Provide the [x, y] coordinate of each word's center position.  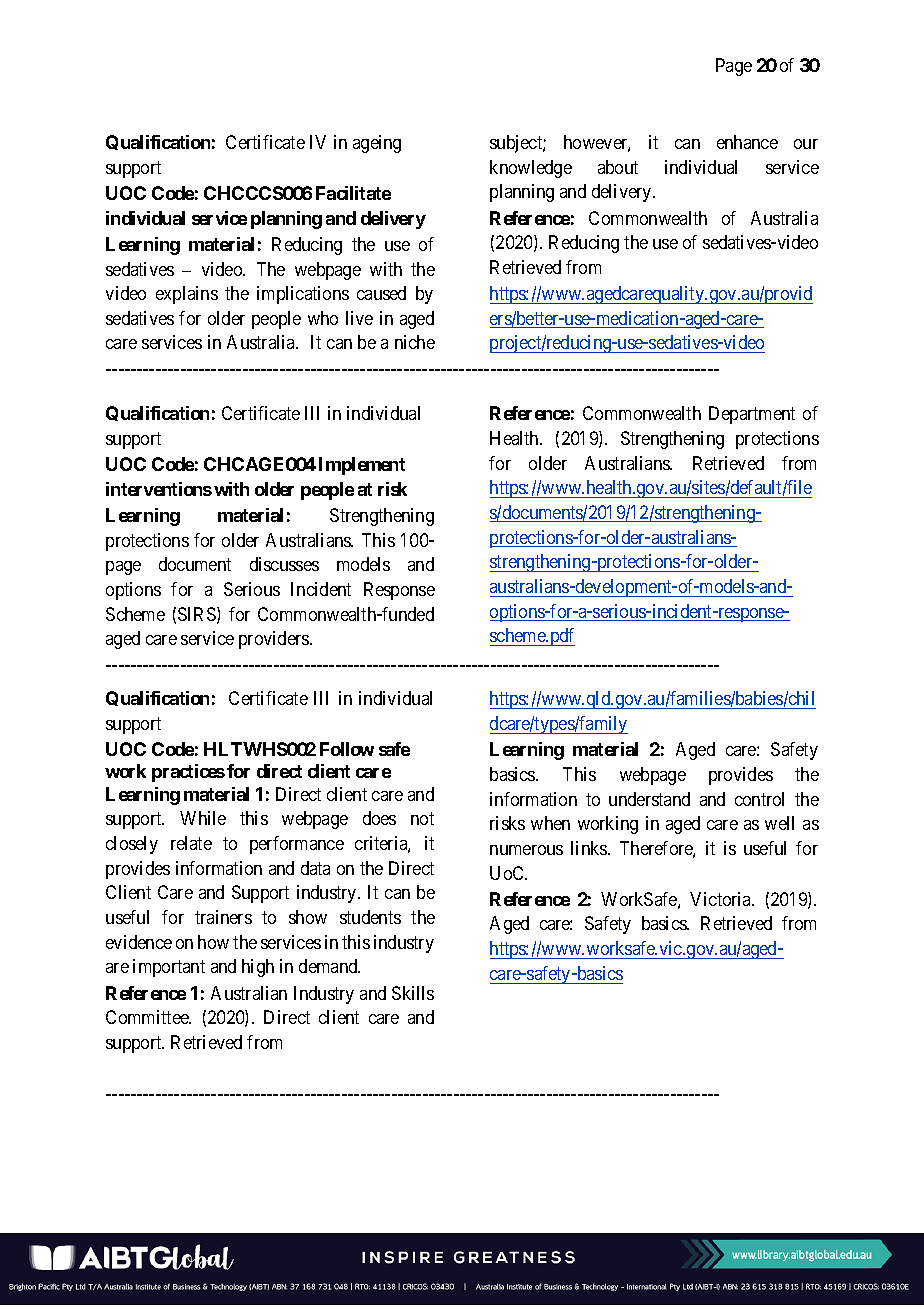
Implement [362, 466]
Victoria [722, 899]
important [169, 968]
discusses [284, 564]
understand [649, 799]
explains [187, 295]
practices [188, 773]
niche [415, 342]
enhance [747, 142]
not [422, 819]
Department [752, 415]
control [759, 799]
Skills [413, 993]
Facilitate [353, 193]
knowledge [531, 169]
